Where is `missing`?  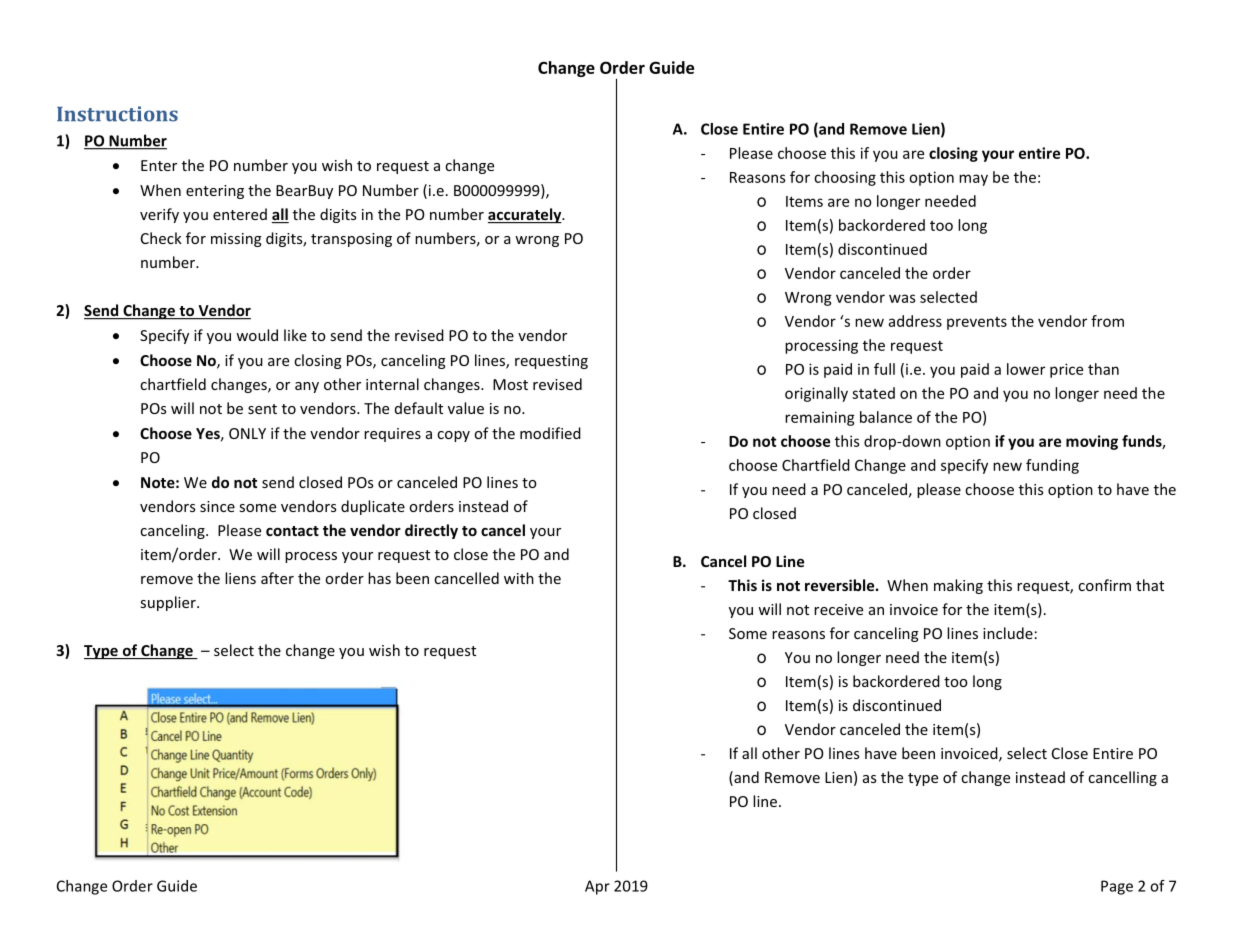 missing is located at coordinates (236, 240).
